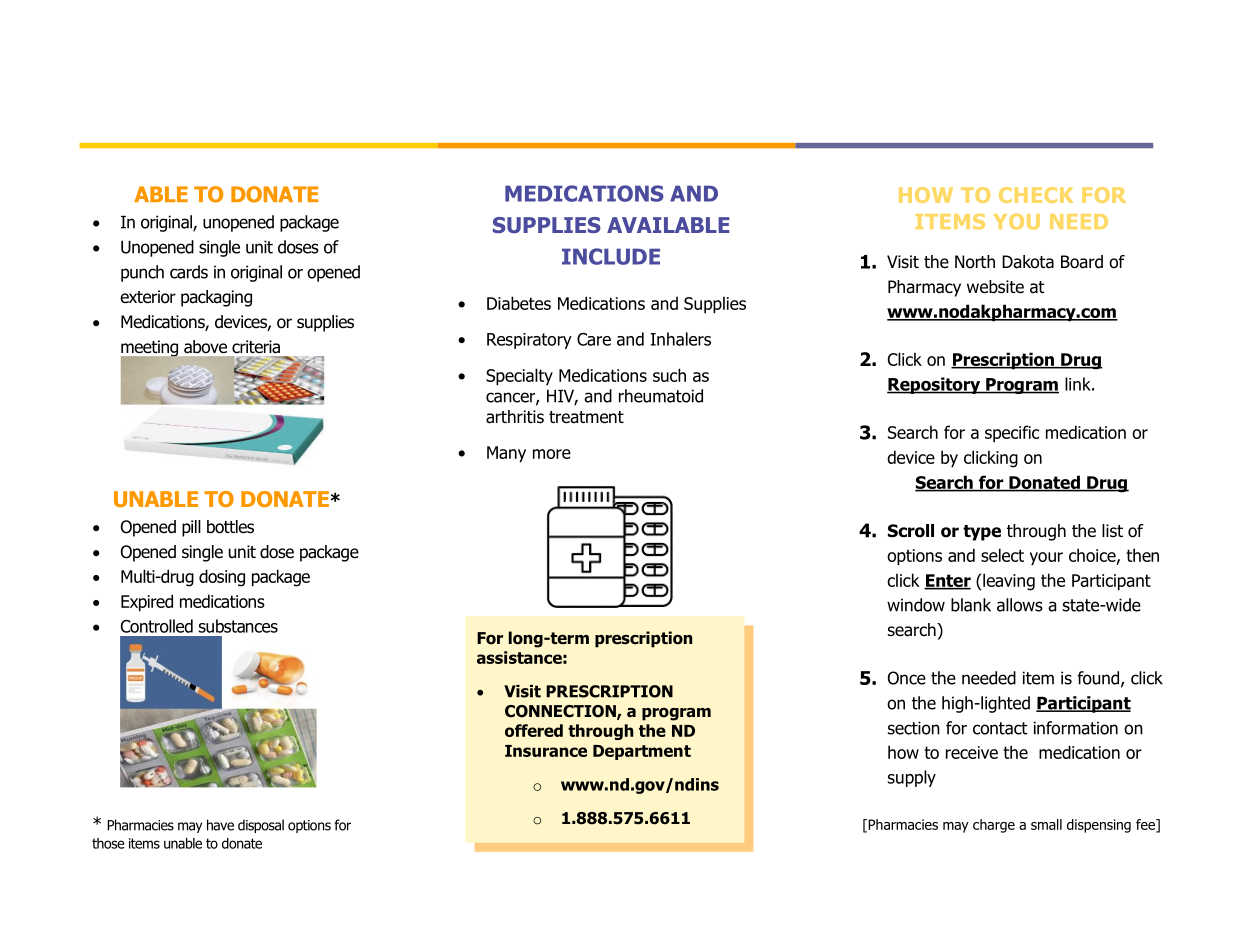 This page has height=952, width=1233. I want to click on have, so click(220, 825).
